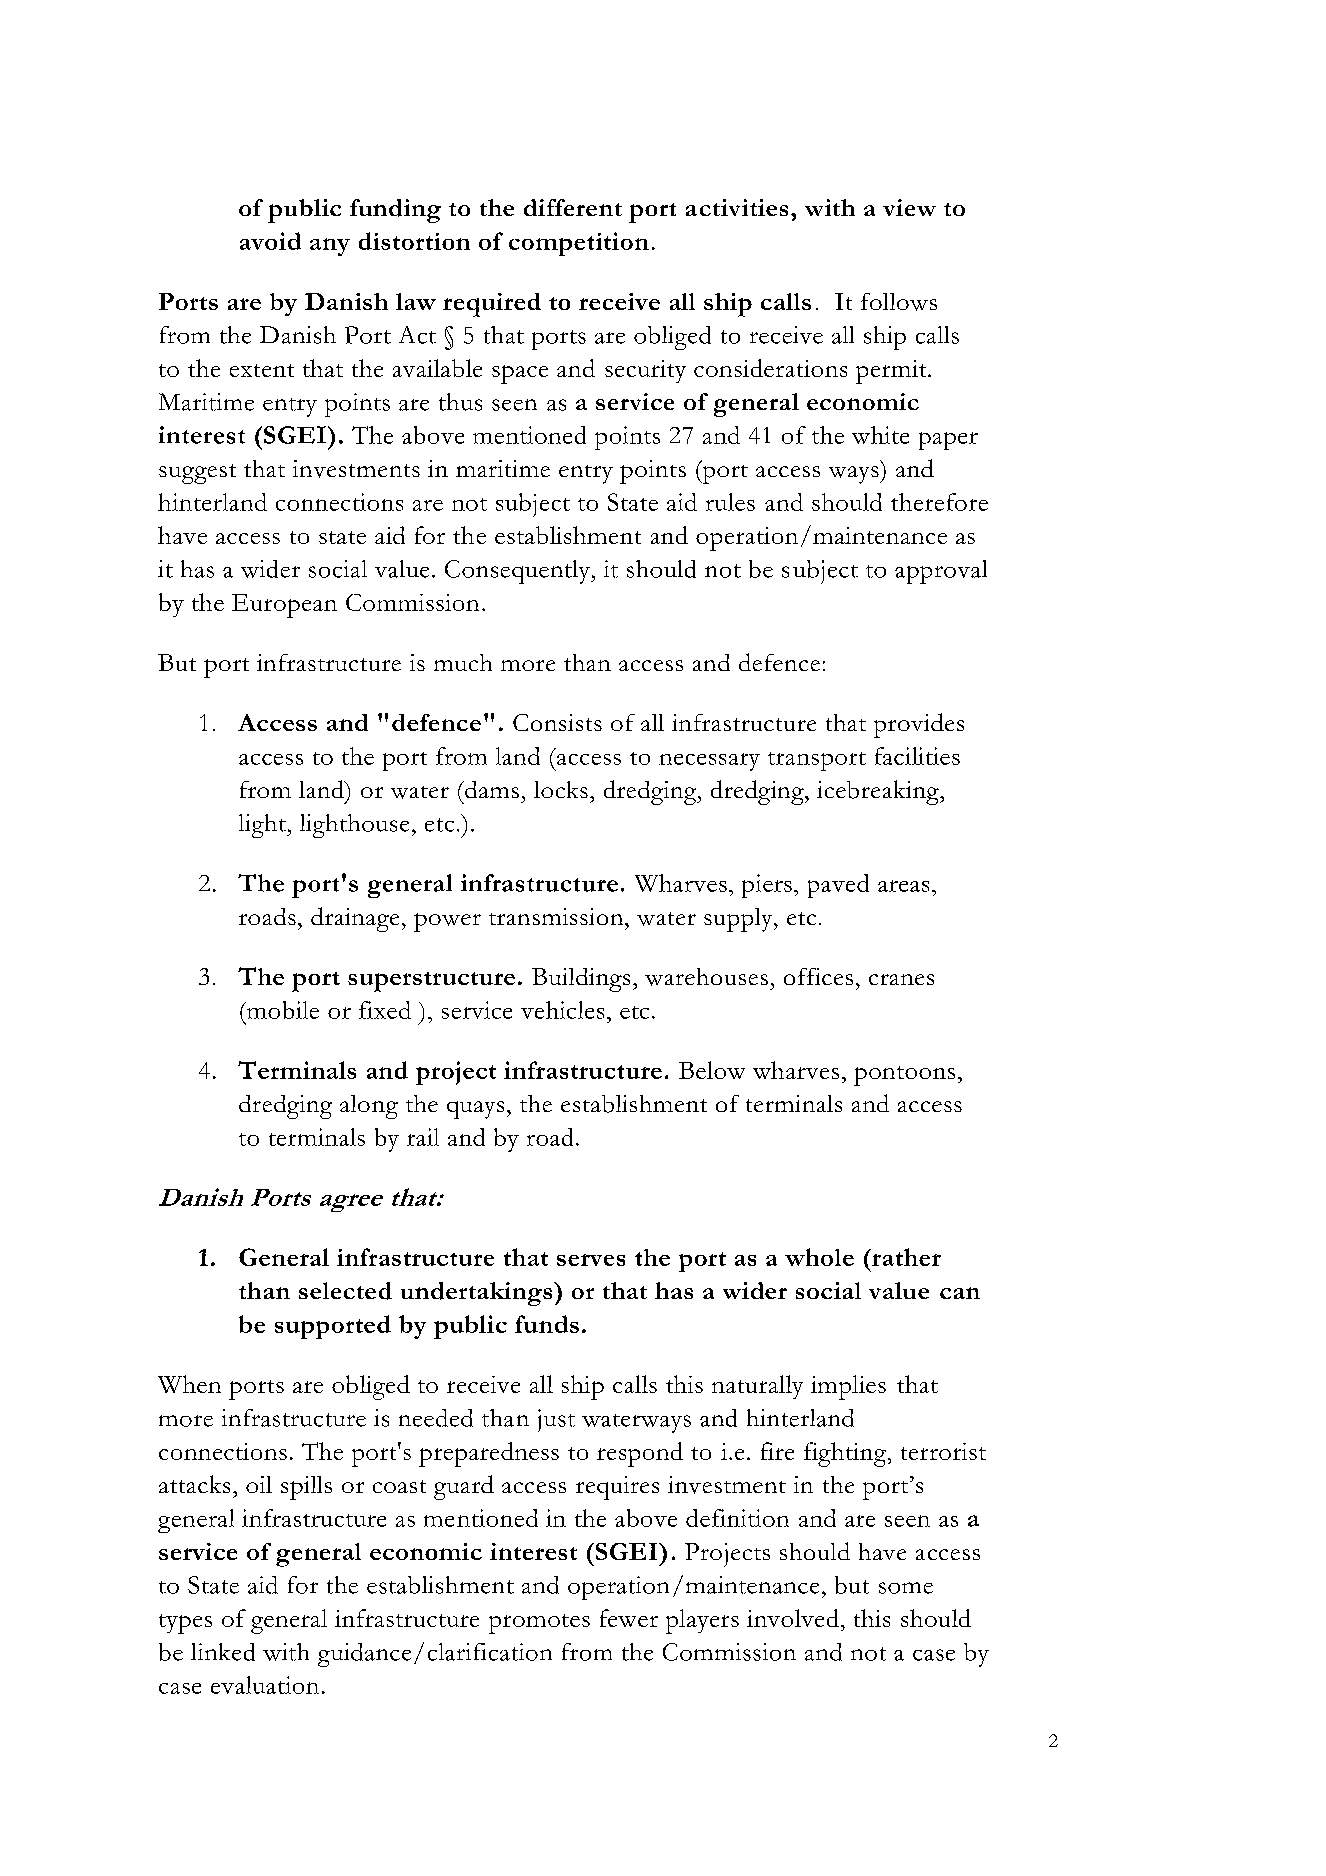 This screenshot has width=1326, height=1876. What do you see at coordinates (901, 979) in the screenshot?
I see `cranes` at bounding box center [901, 979].
